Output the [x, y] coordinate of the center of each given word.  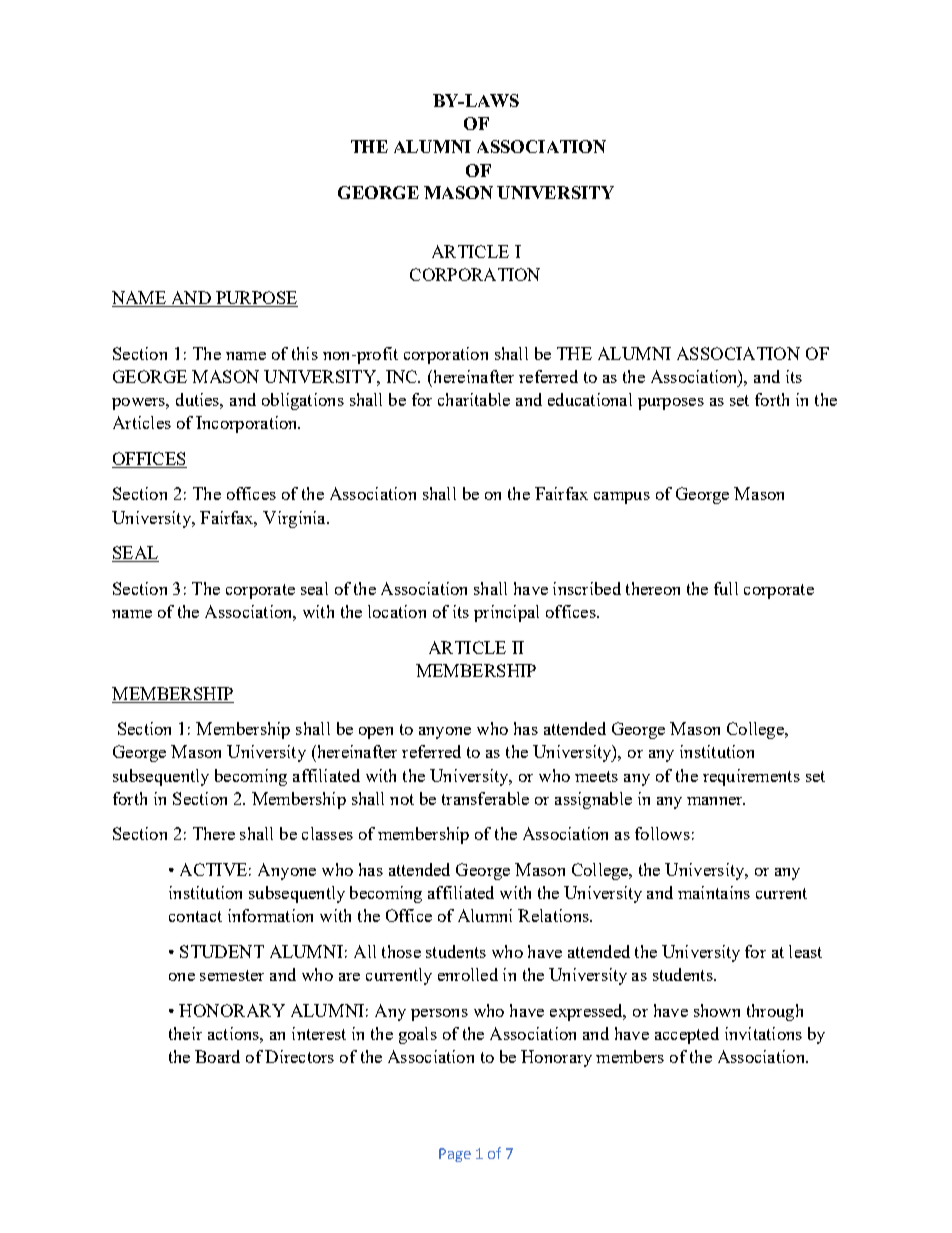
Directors [299, 1056]
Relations [554, 915]
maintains [714, 892]
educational [590, 399]
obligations [303, 401]
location [397, 611]
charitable [474, 399]
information [270, 915]
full [726, 588]
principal [506, 613]
